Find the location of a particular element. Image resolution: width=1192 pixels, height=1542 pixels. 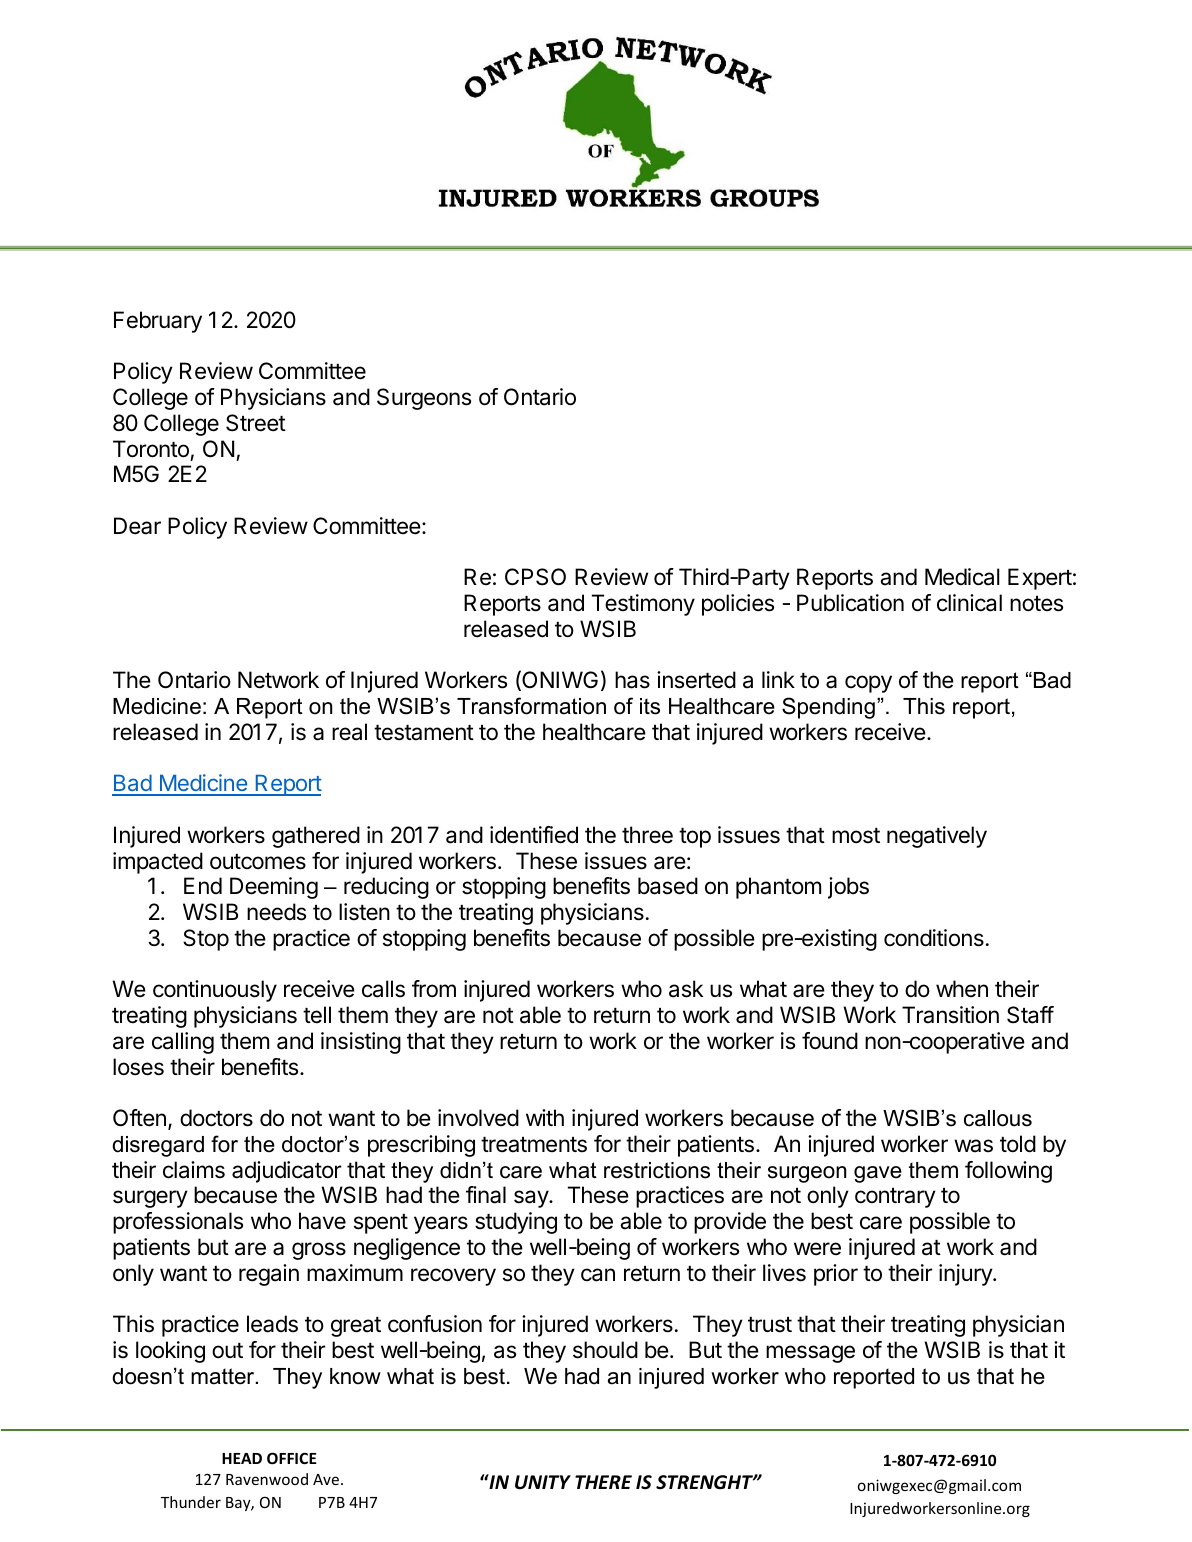

real is located at coordinates (349, 732).
